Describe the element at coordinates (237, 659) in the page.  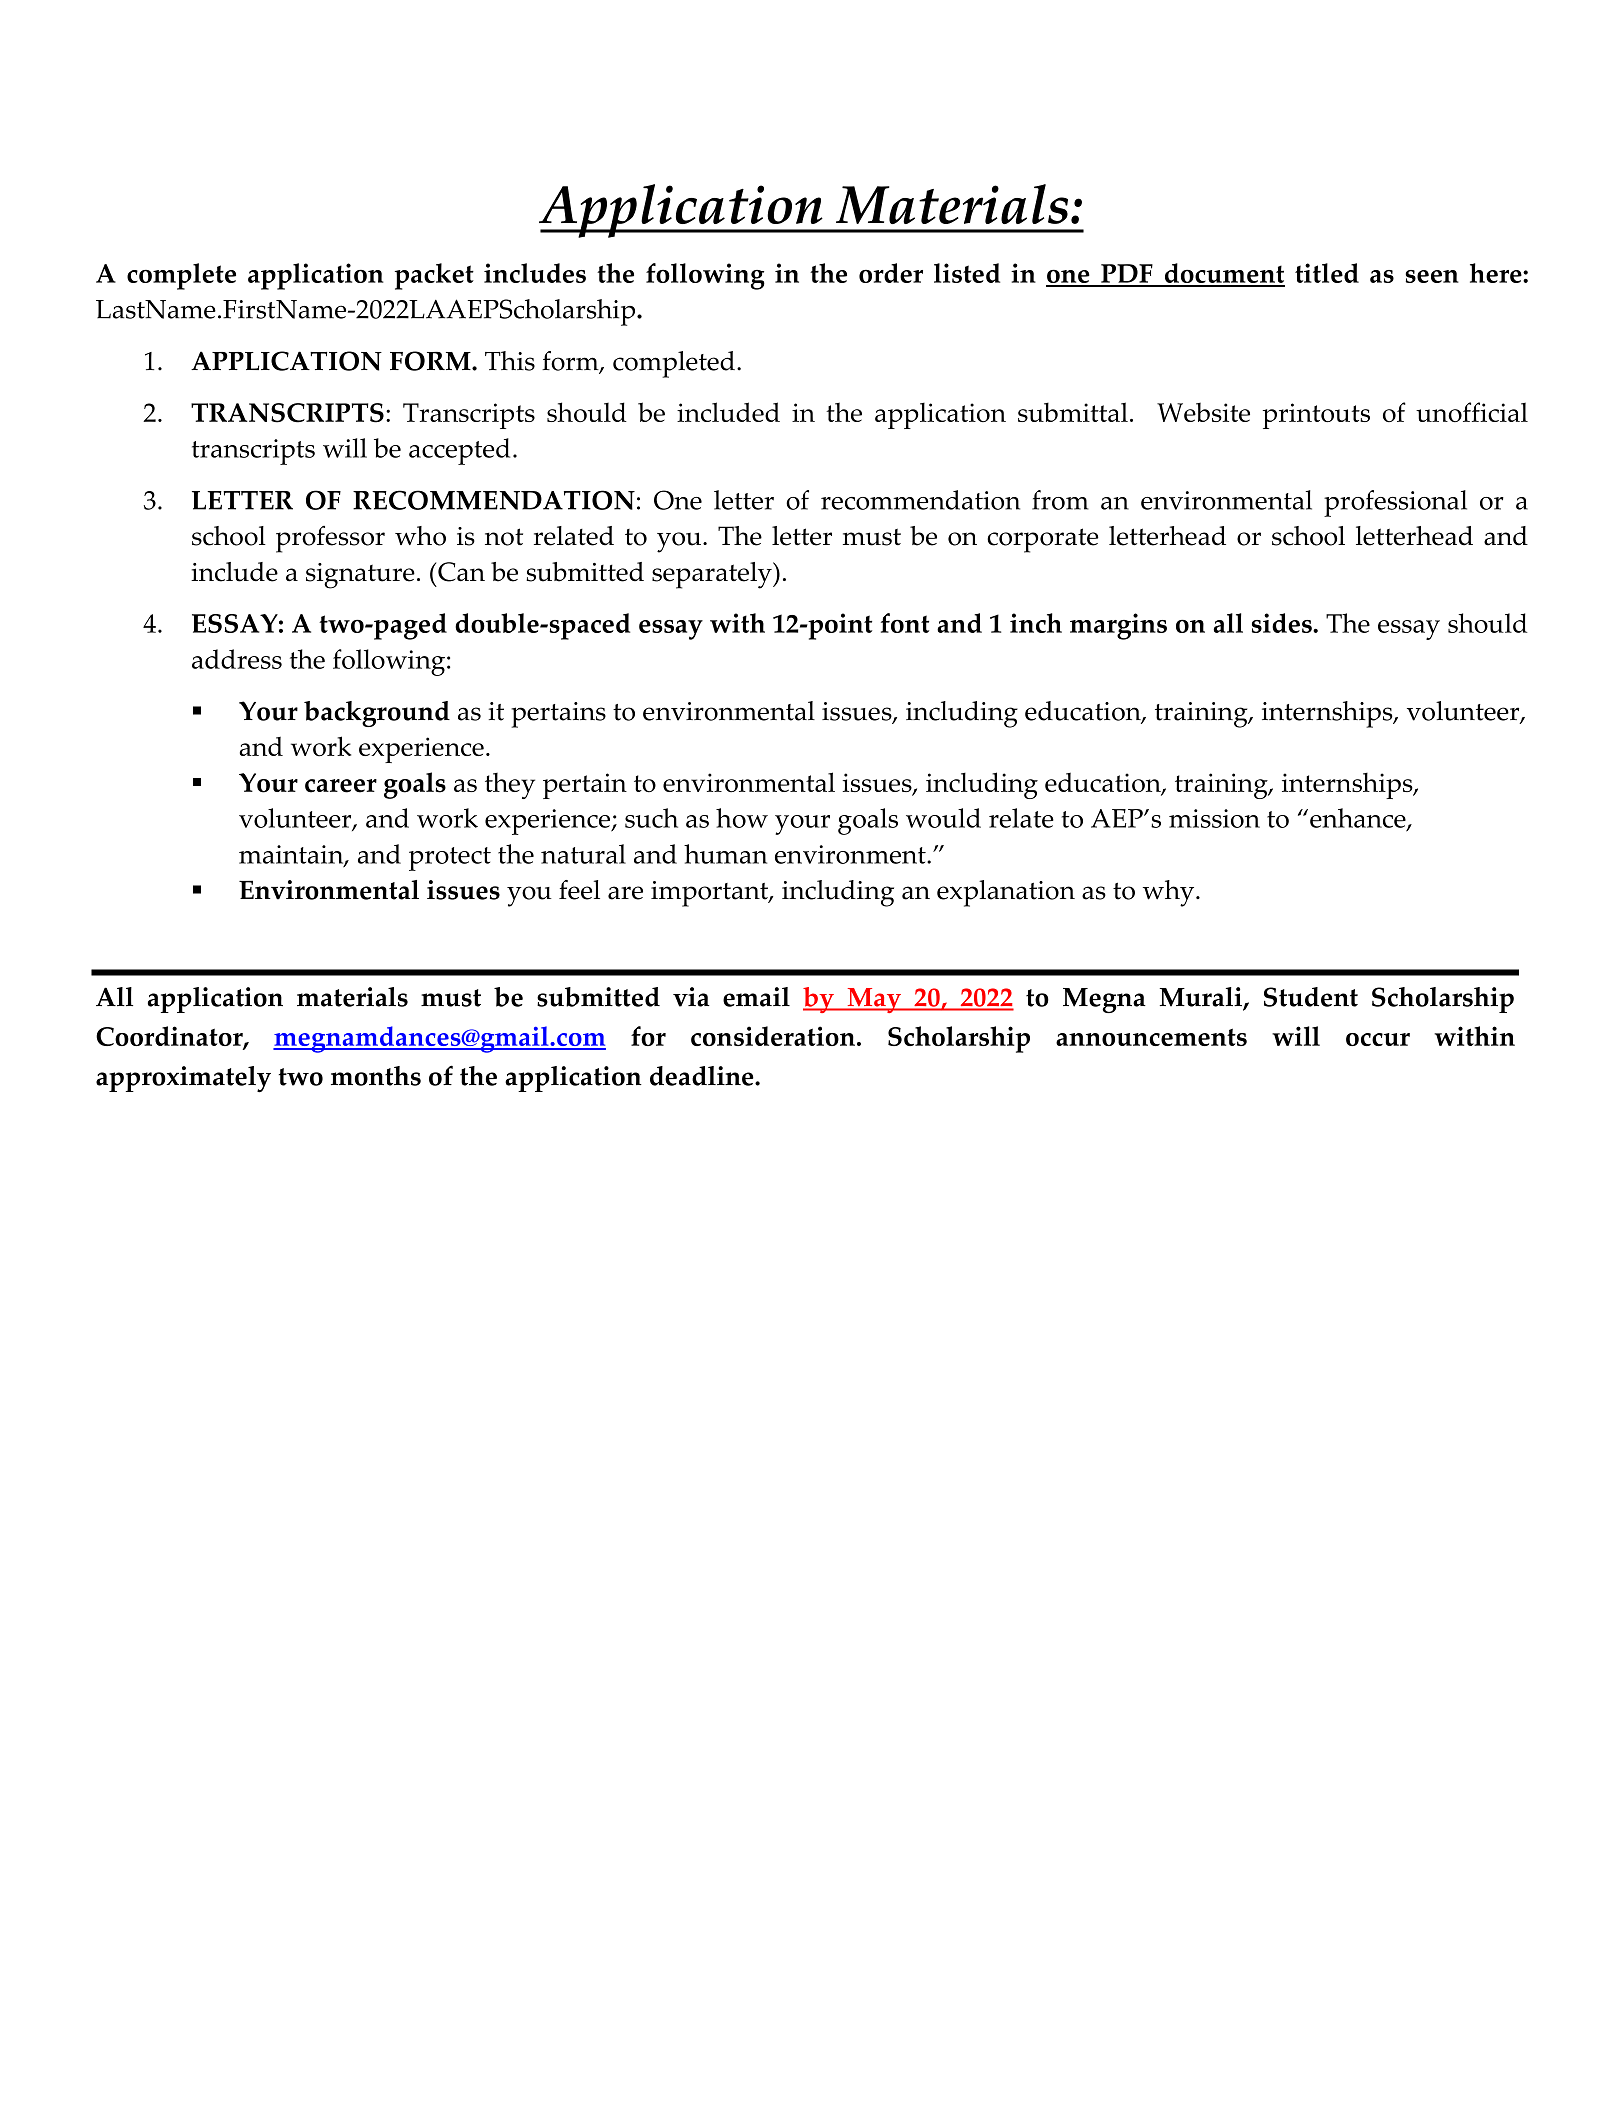
I see `address` at that location.
